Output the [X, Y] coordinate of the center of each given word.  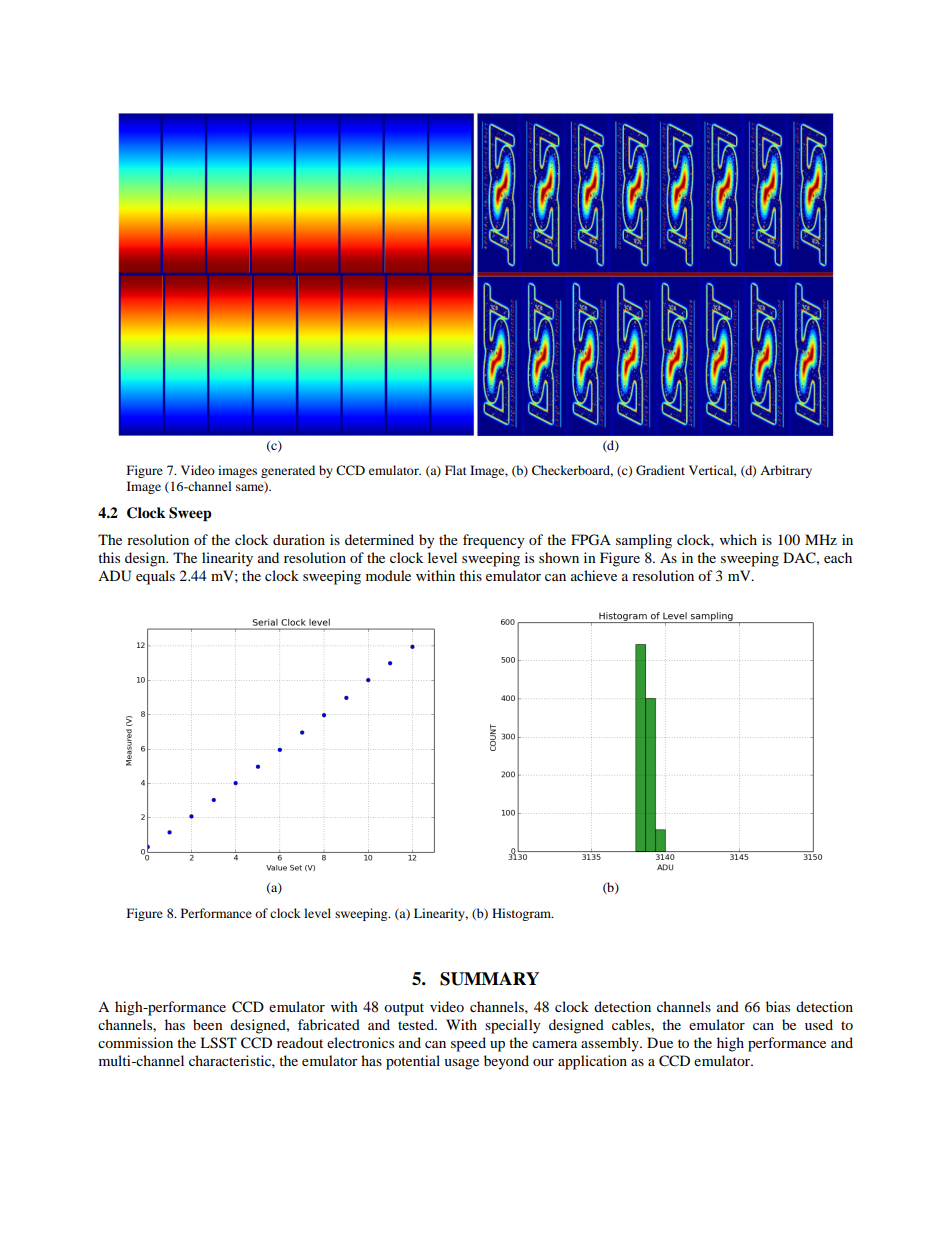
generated [288, 471]
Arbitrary [786, 471]
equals [155, 577]
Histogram [523, 914]
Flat [456, 470]
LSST [218, 1043]
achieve [594, 575]
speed [468, 1044]
